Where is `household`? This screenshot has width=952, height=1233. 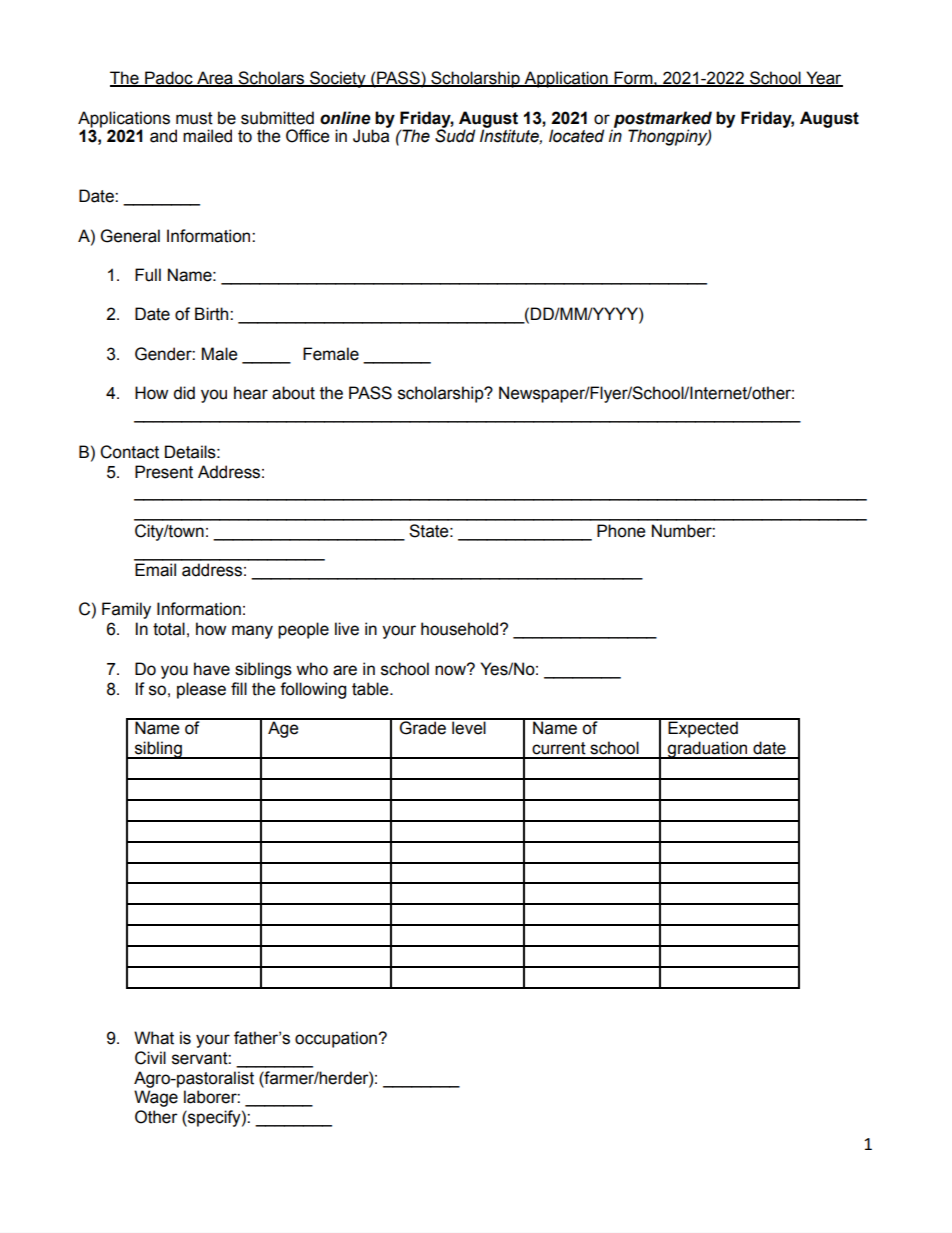 household is located at coordinates (461, 629).
